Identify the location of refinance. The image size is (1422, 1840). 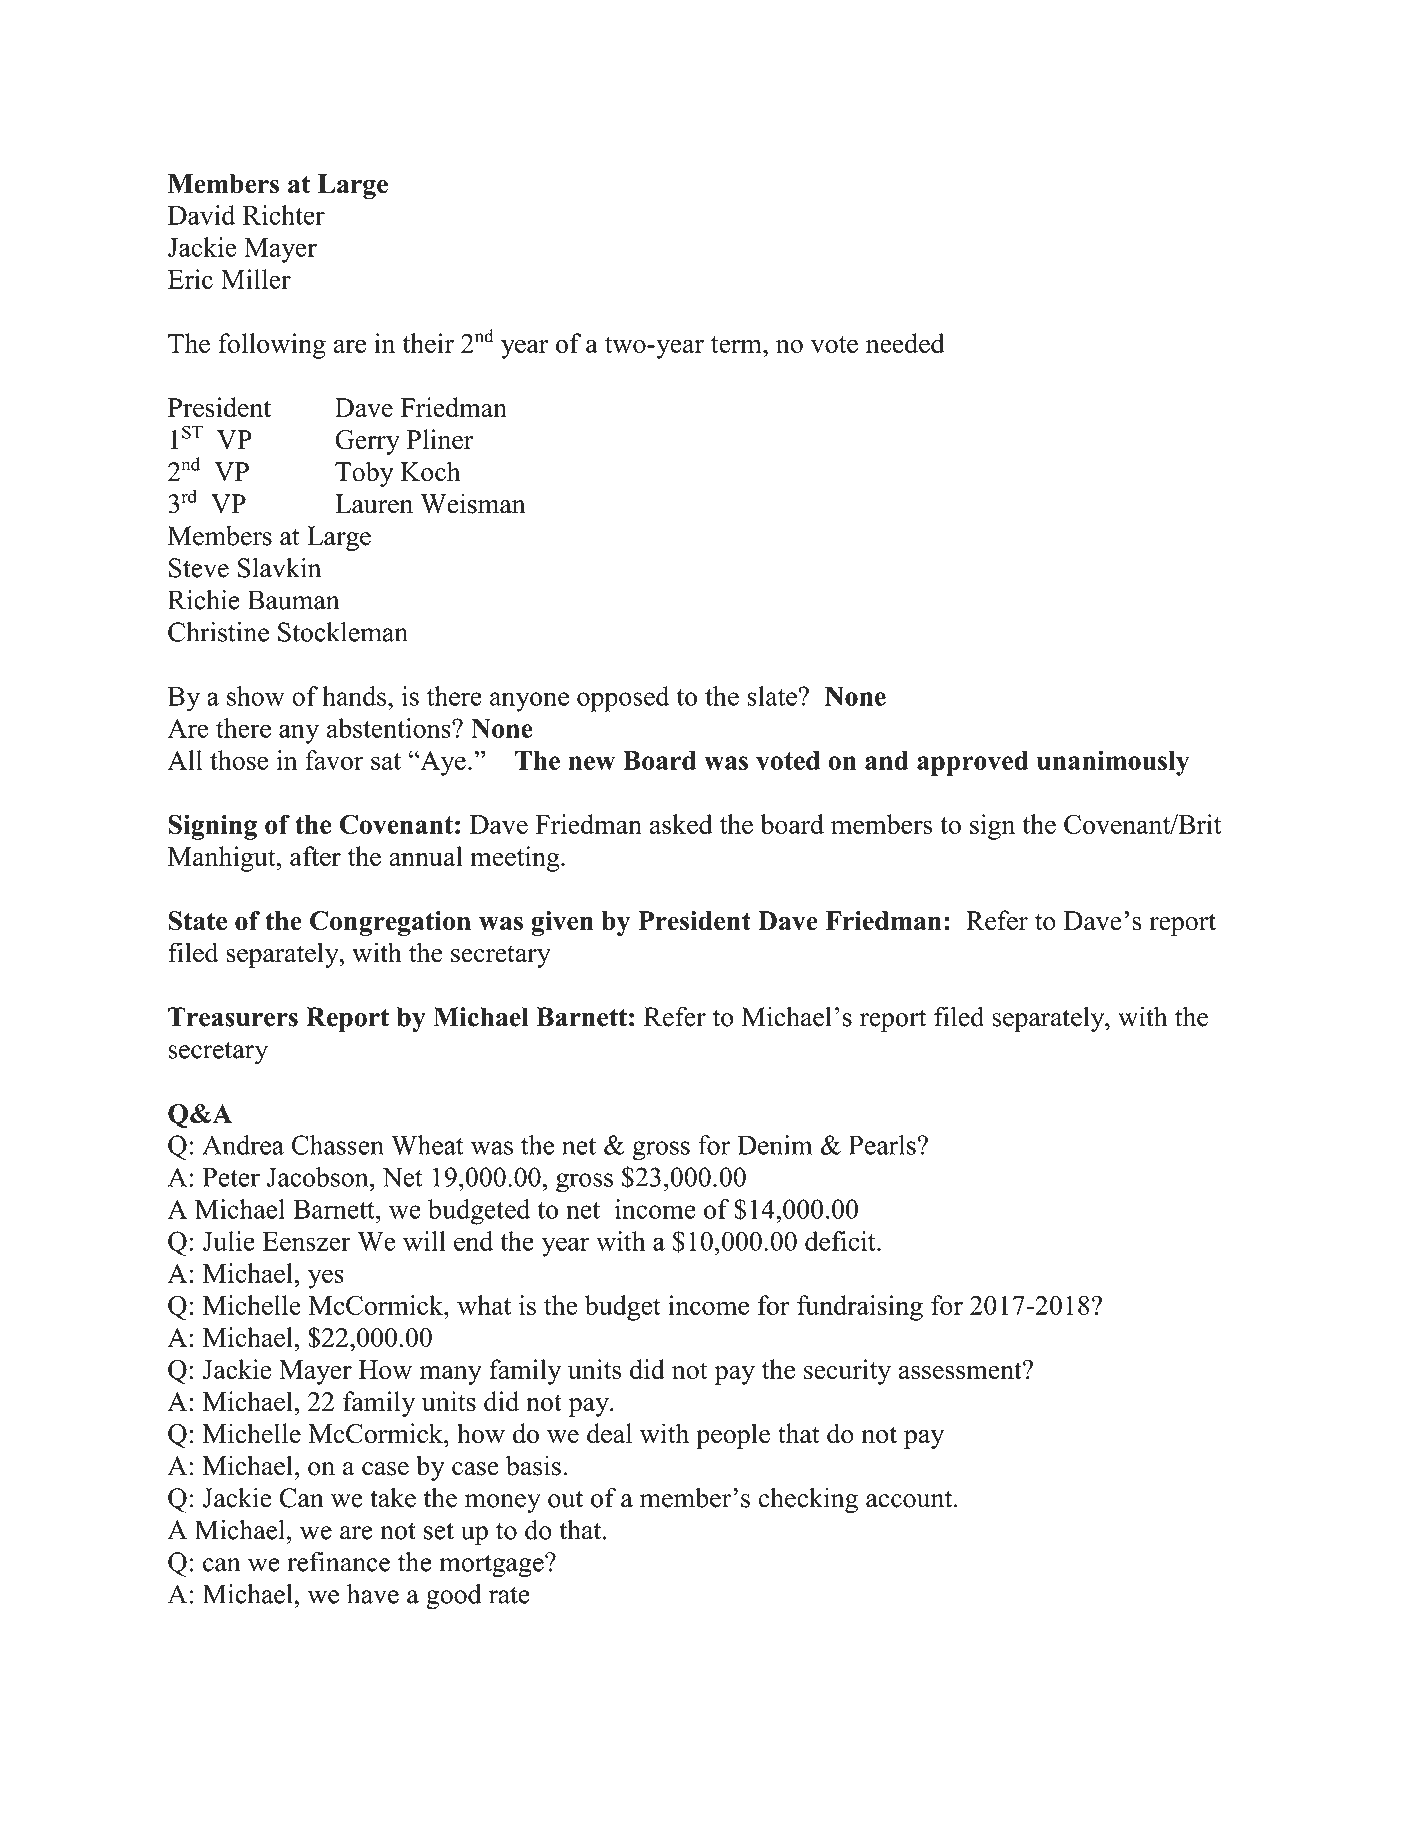
(338, 1562).
